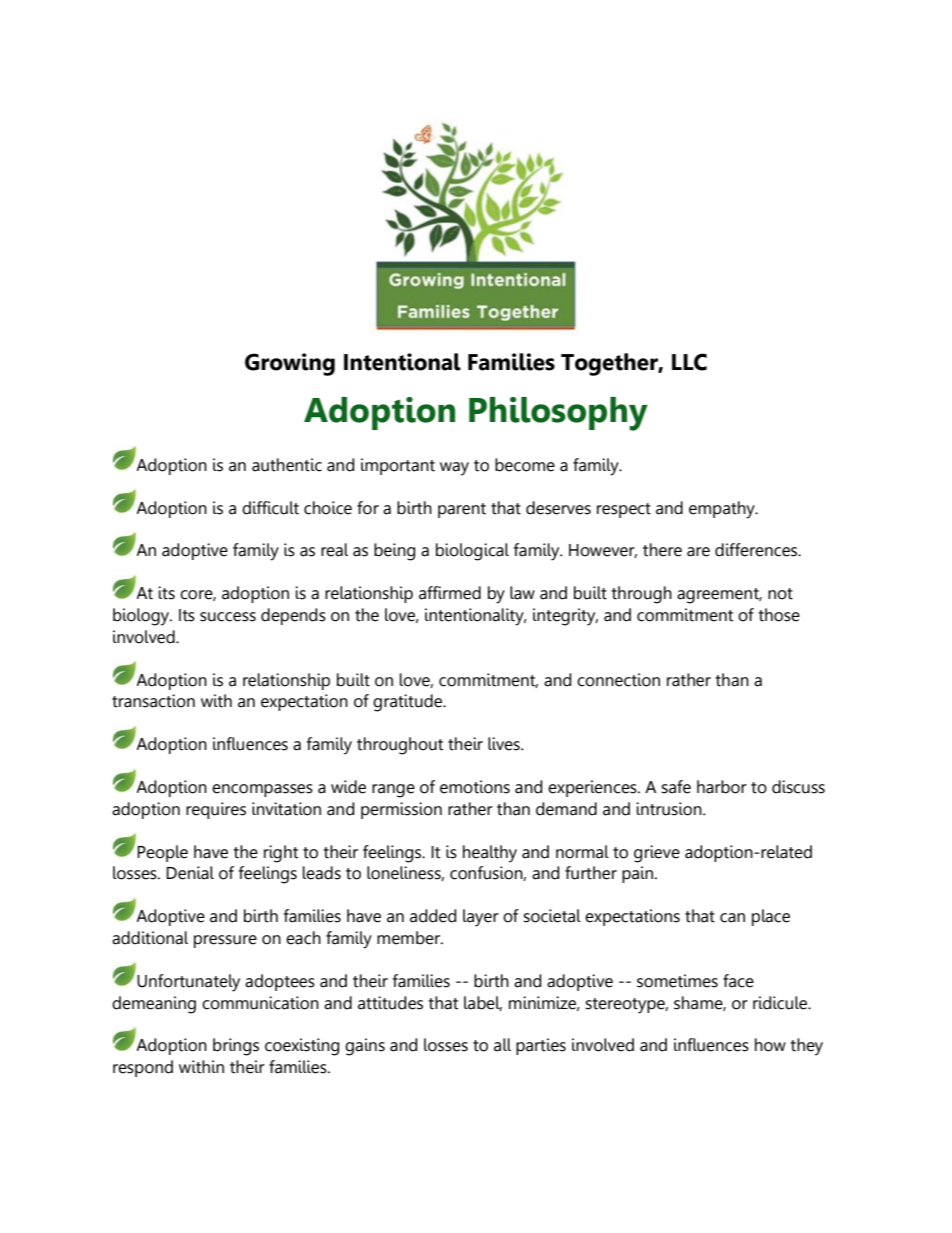 Image resolution: width=952 pixels, height=1233 pixels. What do you see at coordinates (153, 701) in the screenshot?
I see `transaction` at bounding box center [153, 701].
